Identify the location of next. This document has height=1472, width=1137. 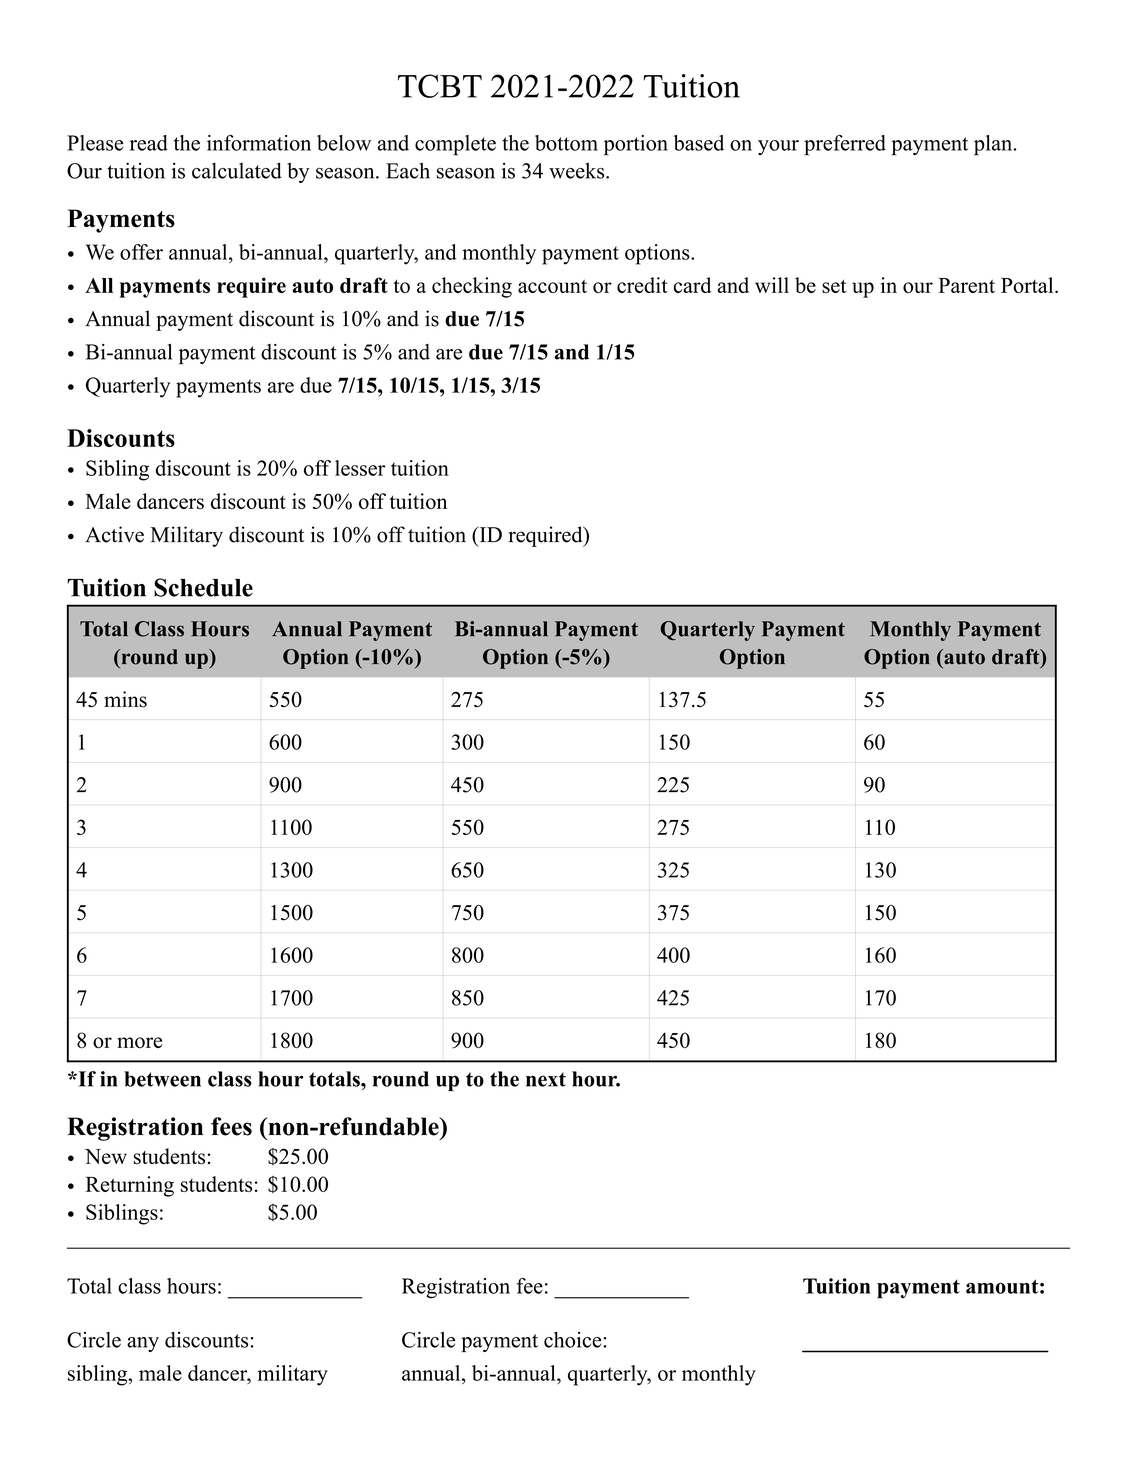
(546, 1079).
